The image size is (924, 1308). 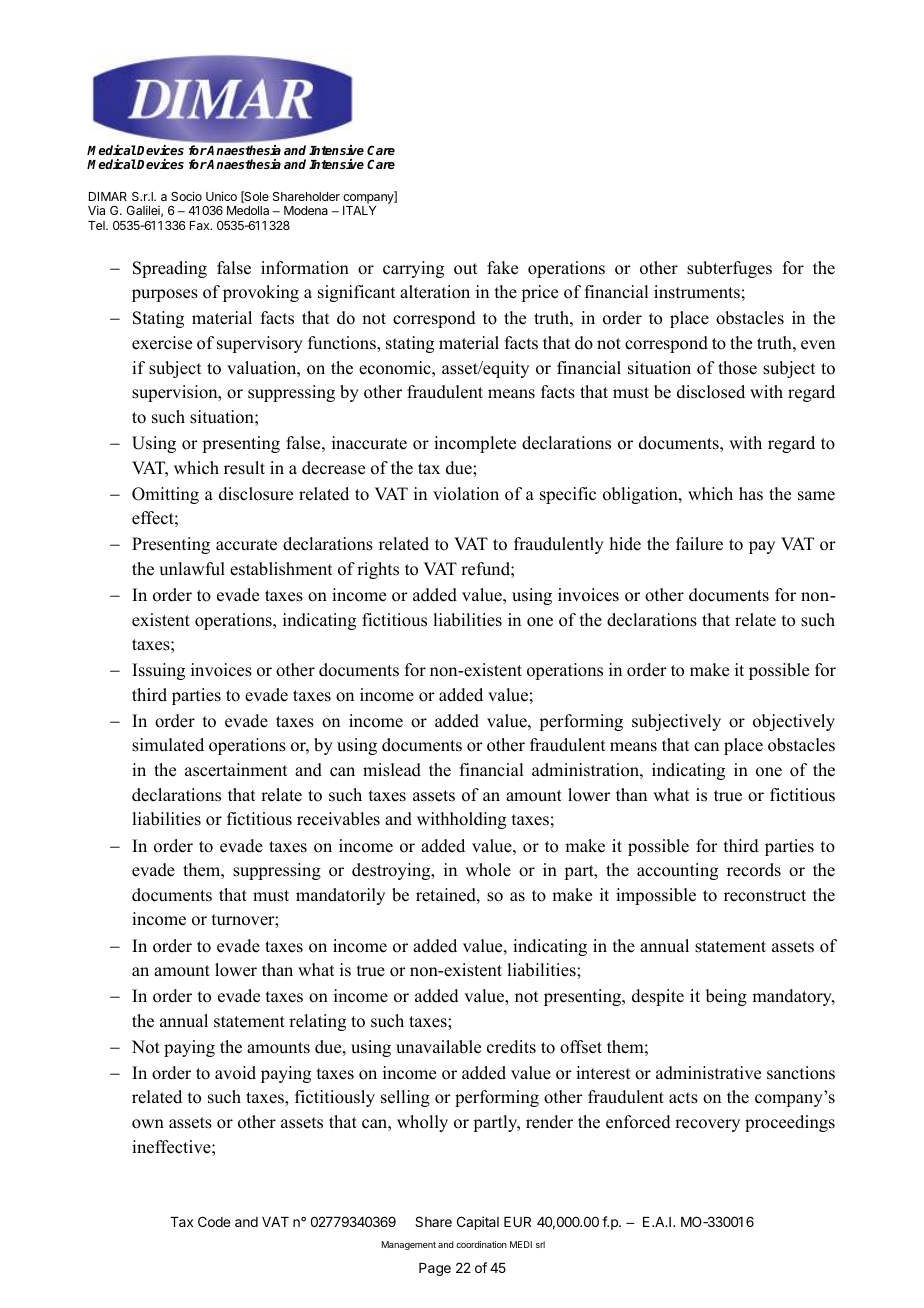 I want to click on Code, so click(x=214, y=1221).
